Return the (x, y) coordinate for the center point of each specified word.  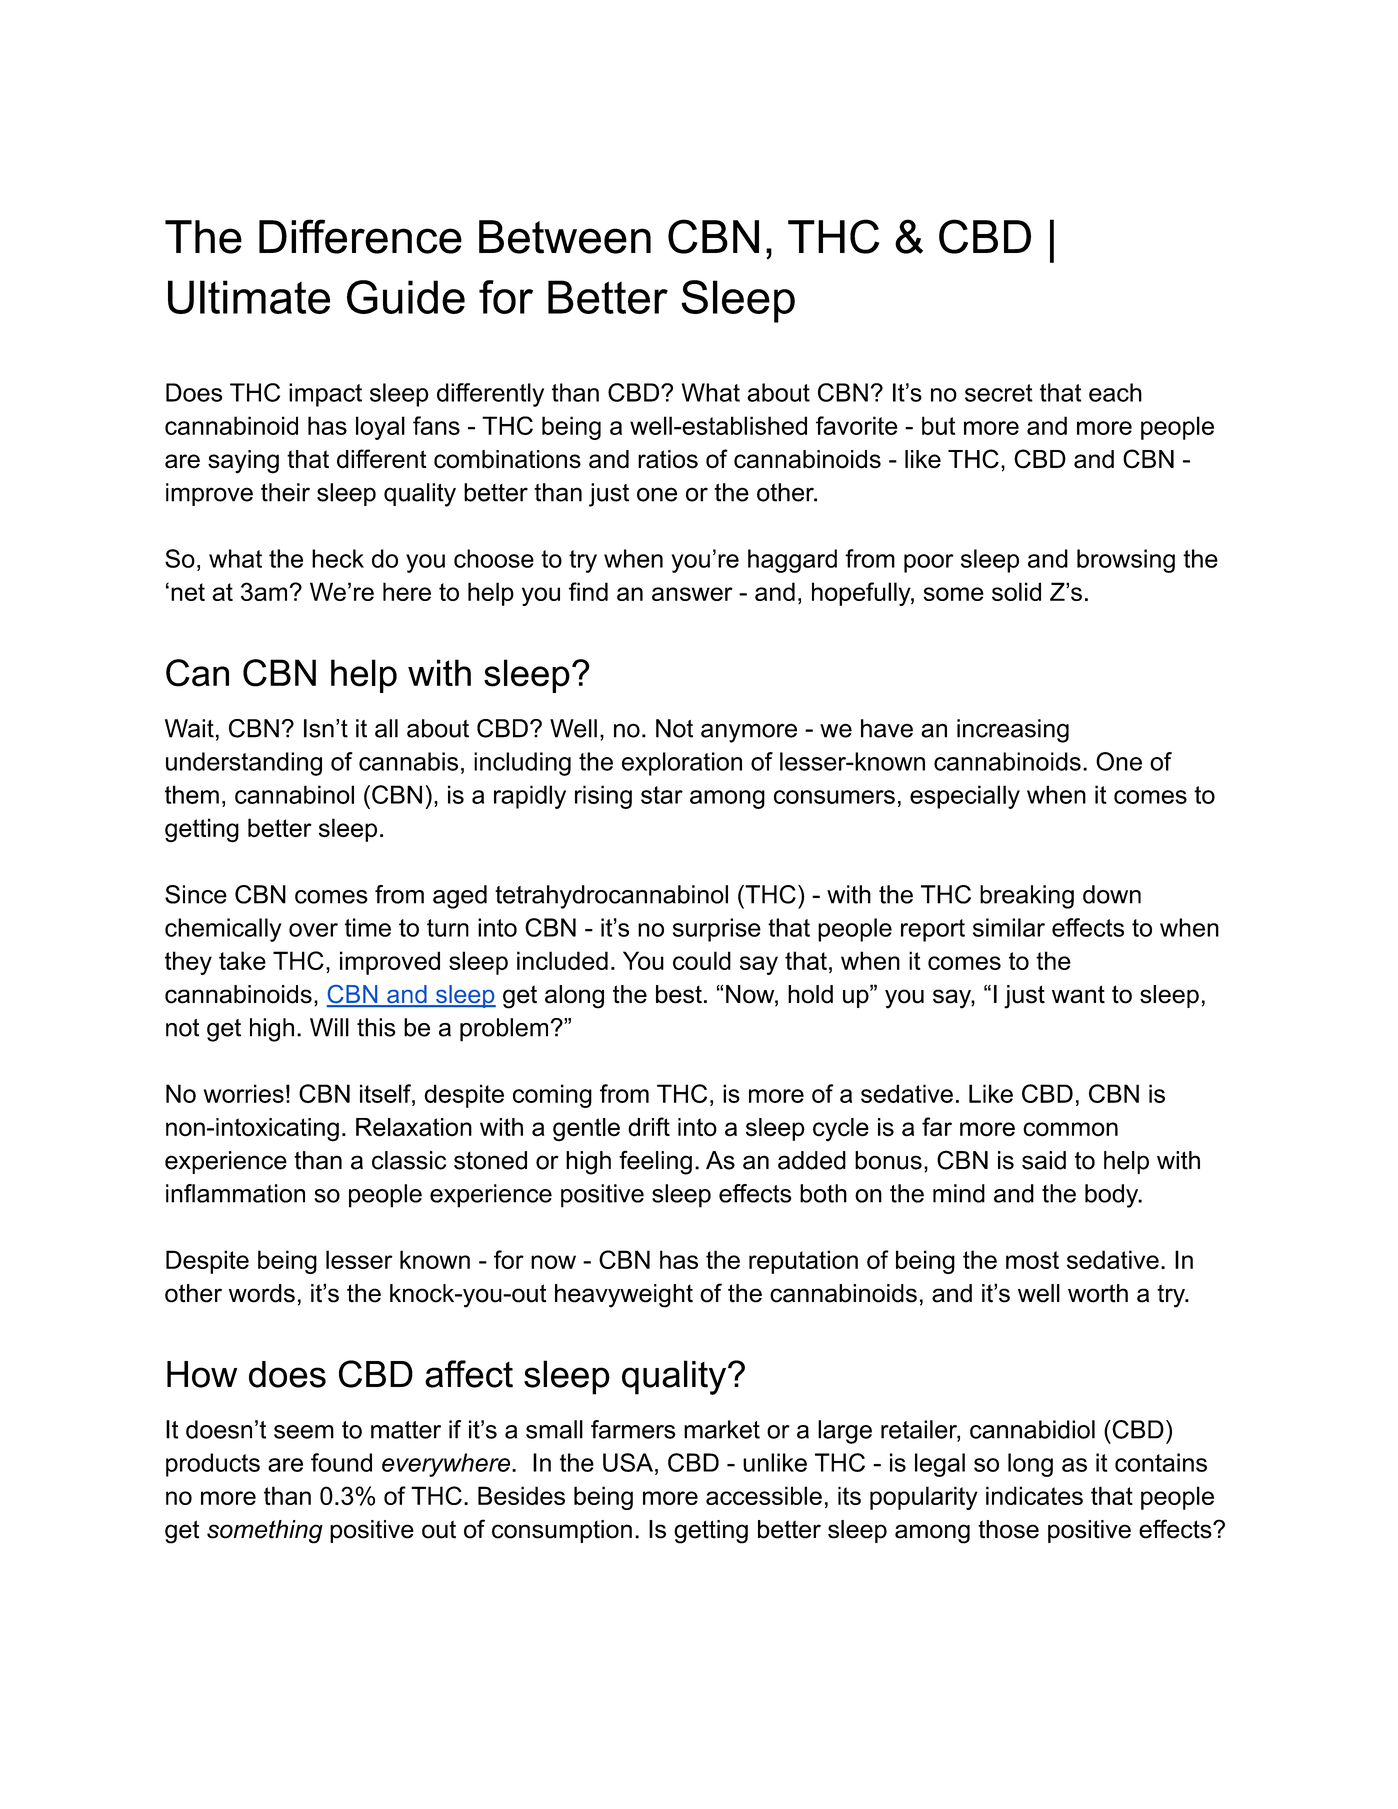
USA (628, 1462)
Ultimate (249, 297)
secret (999, 393)
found (341, 1462)
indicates (1034, 1495)
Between (565, 237)
